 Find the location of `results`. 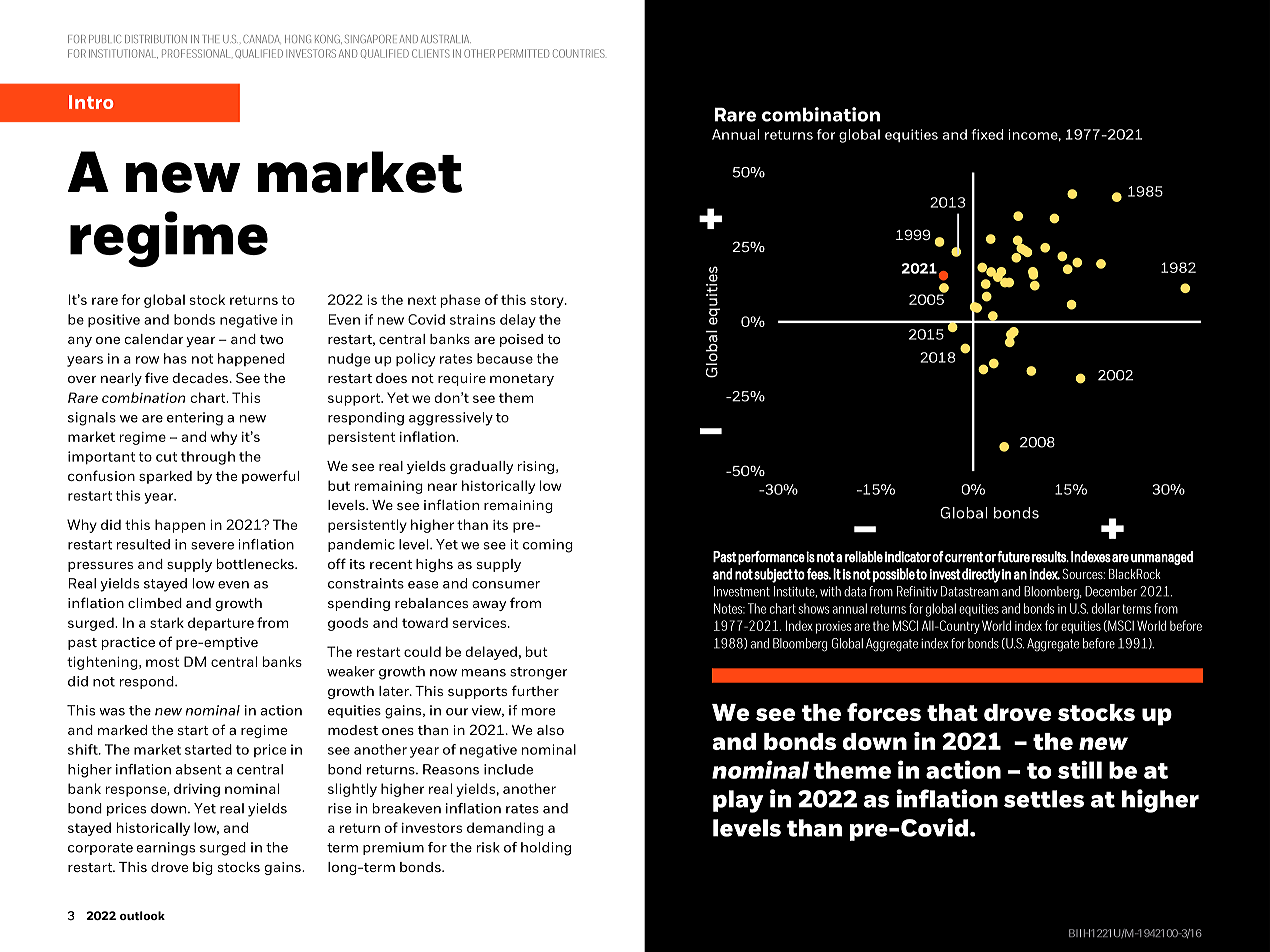

results is located at coordinates (1050, 557).
